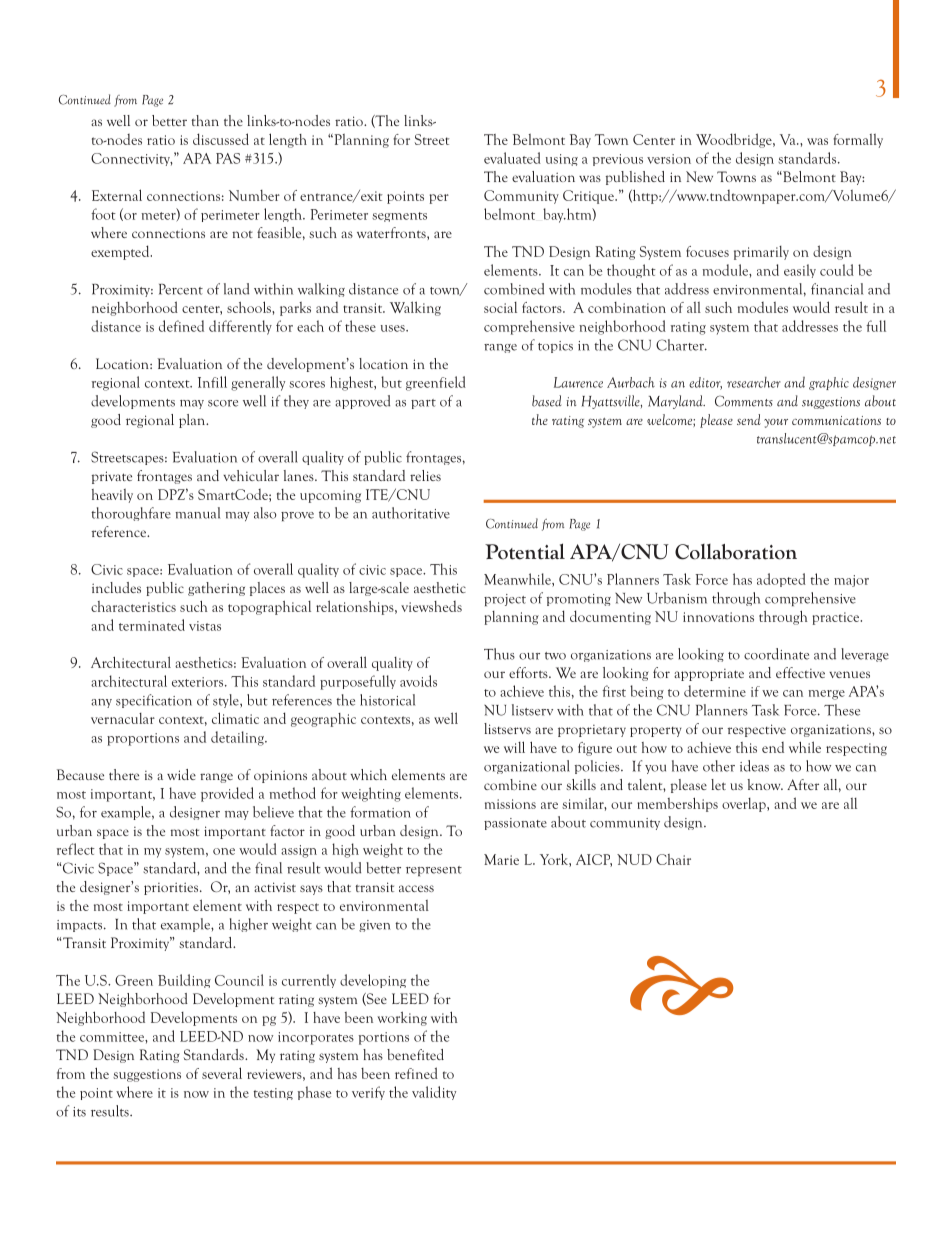  What do you see at coordinates (434, 1093) in the screenshot?
I see `validity` at bounding box center [434, 1093].
